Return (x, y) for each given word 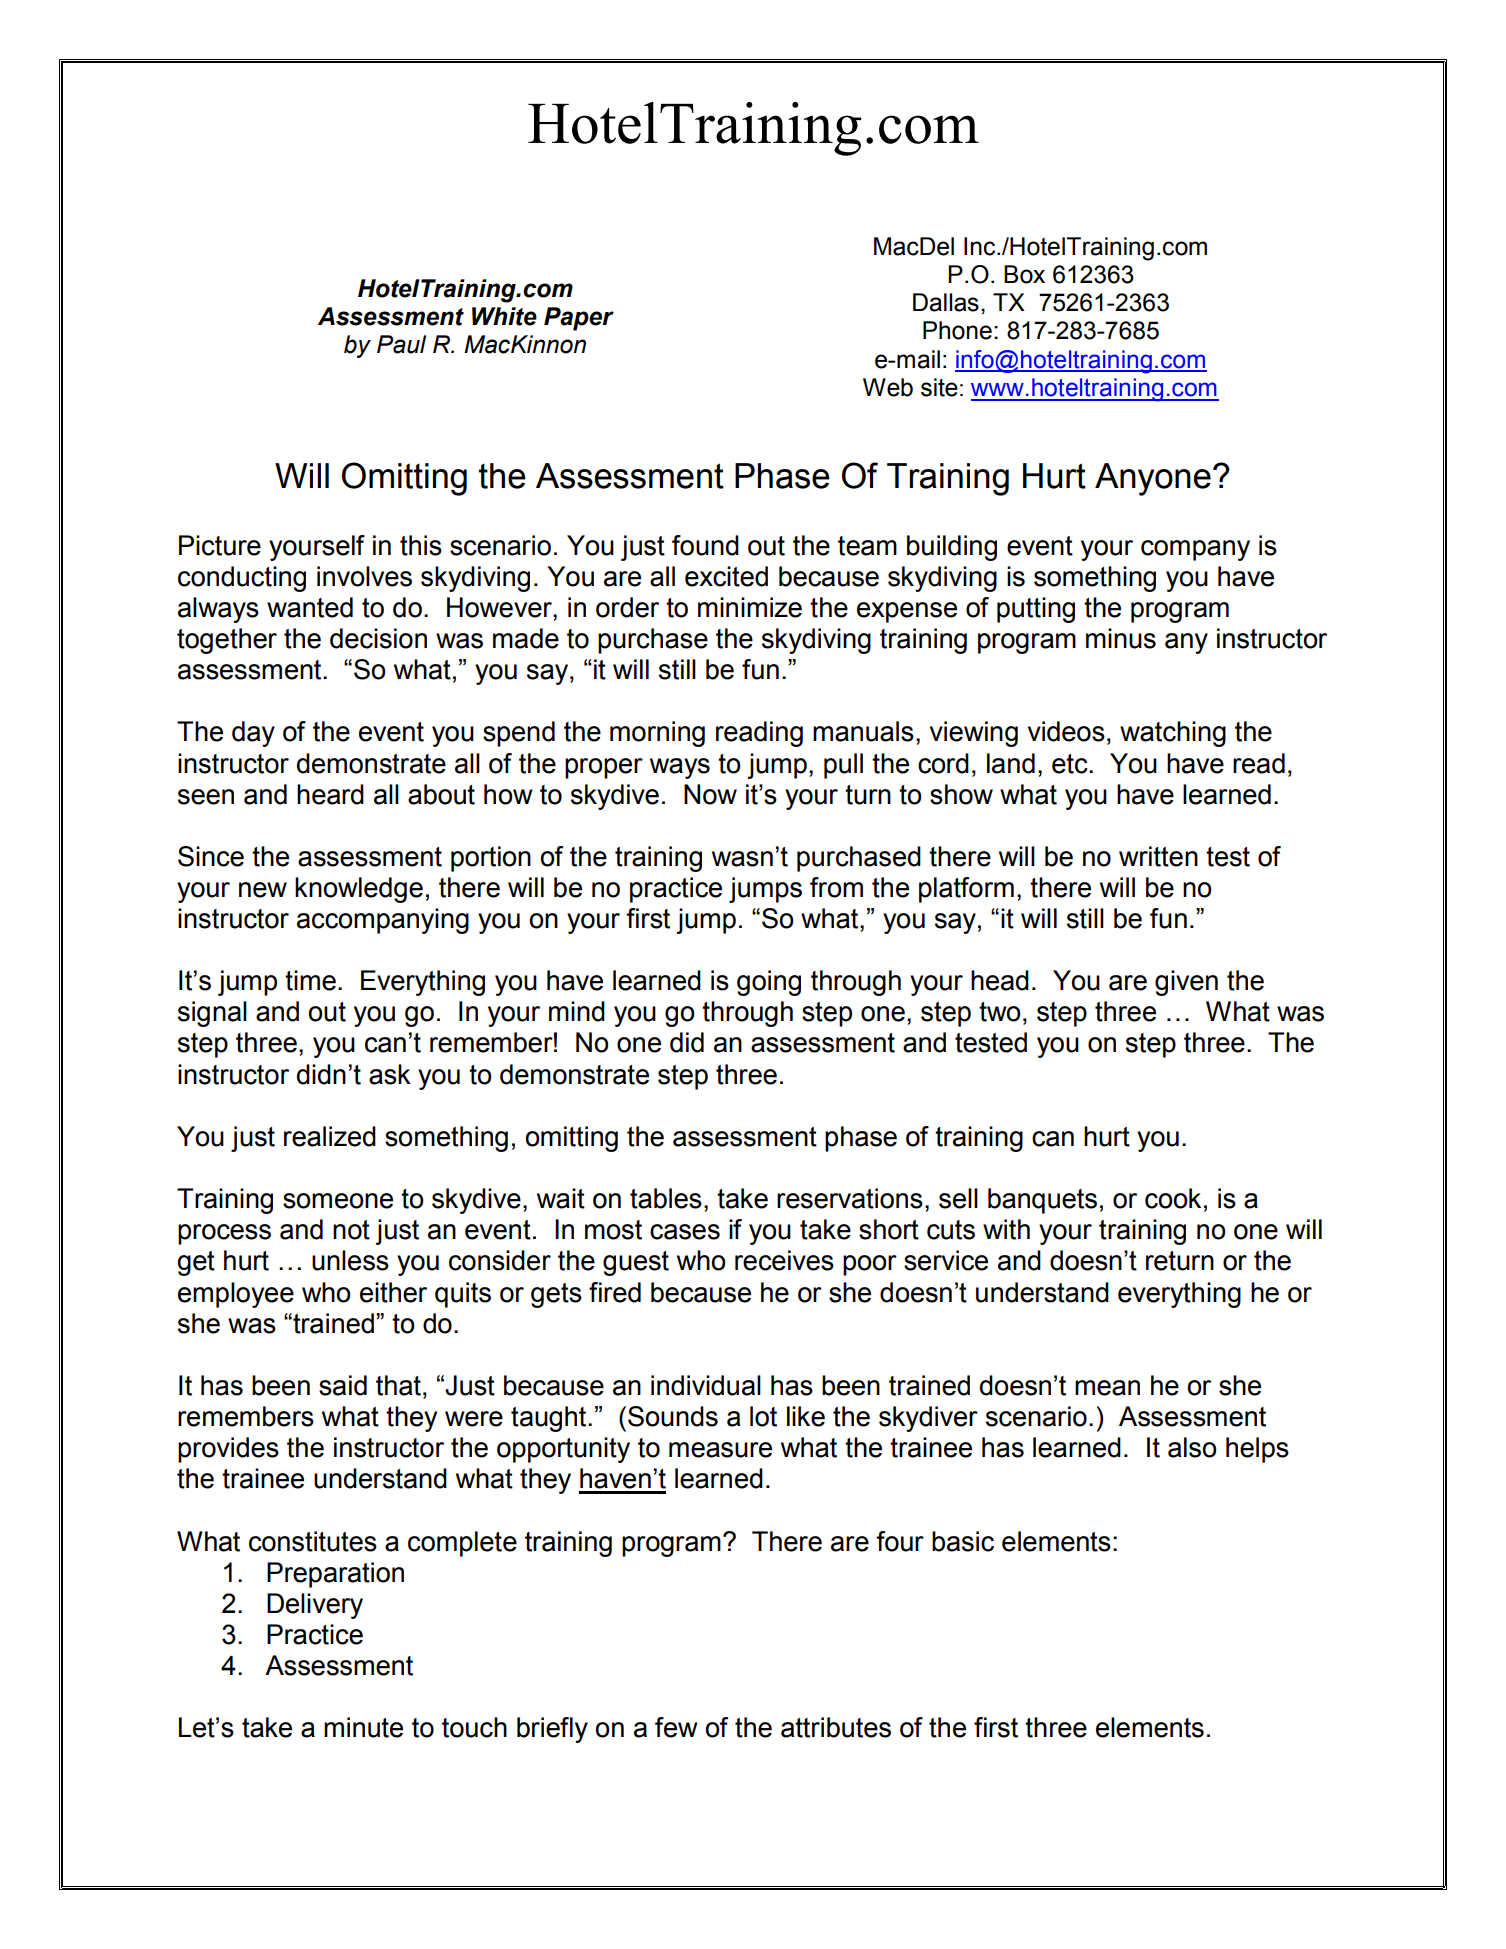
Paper (579, 319)
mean (1107, 1388)
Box (1024, 274)
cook (1173, 1198)
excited (726, 576)
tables (666, 1198)
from (836, 887)
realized (330, 1136)
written (1158, 856)
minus (1121, 638)
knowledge (359, 890)
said (343, 1385)
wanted (310, 607)
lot (763, 1416)
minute (363, 1727)
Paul (401, 344)
